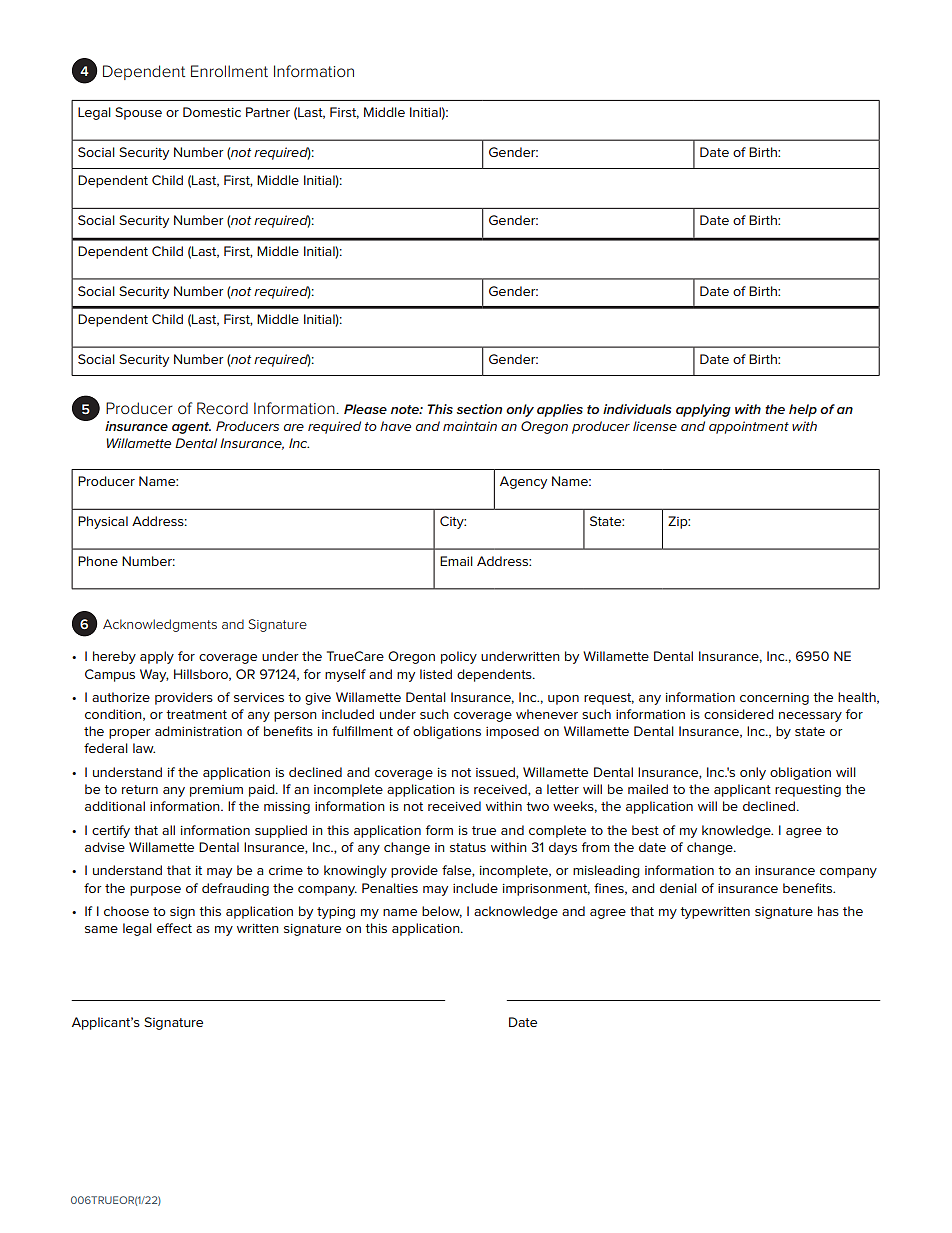 Image resolution: width=952 pixels, height=1233 pixels. I want to click on purpose, so click(155, 891).
